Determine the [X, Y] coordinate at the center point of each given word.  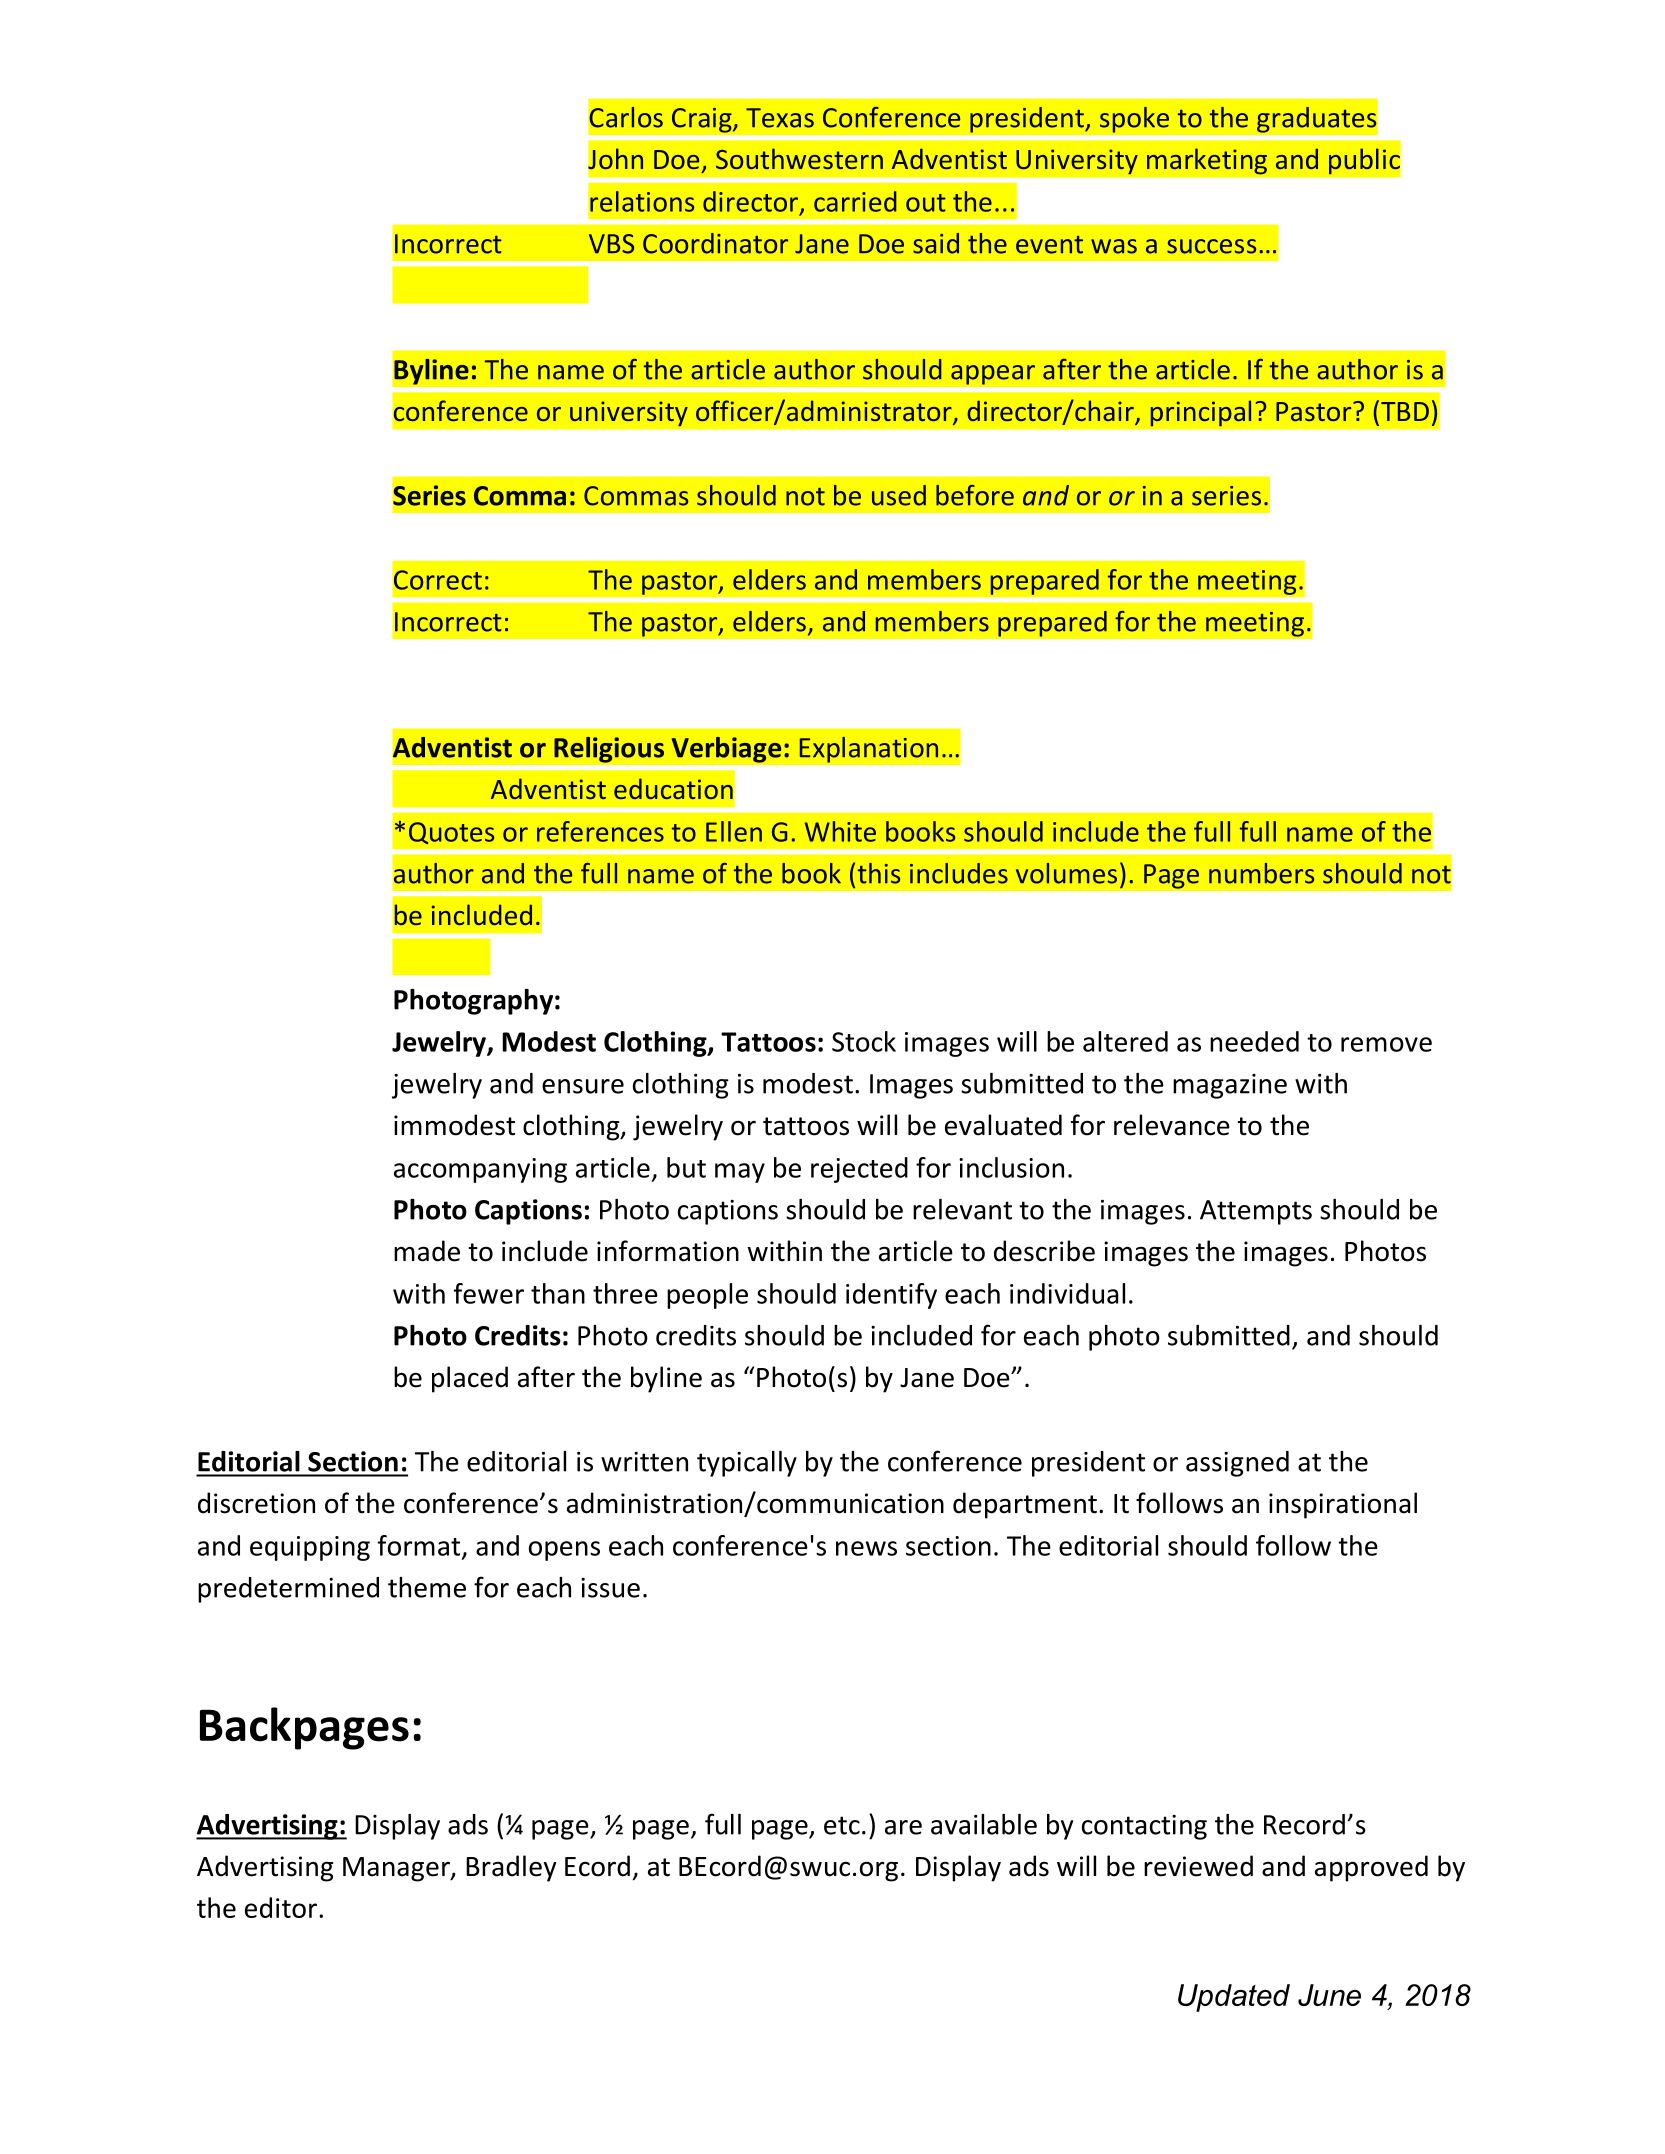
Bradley [511, 1868]
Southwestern [799, 158]
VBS [611, 244]
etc [842, 1825]
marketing [1207, 161]
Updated [1234, 1998]
